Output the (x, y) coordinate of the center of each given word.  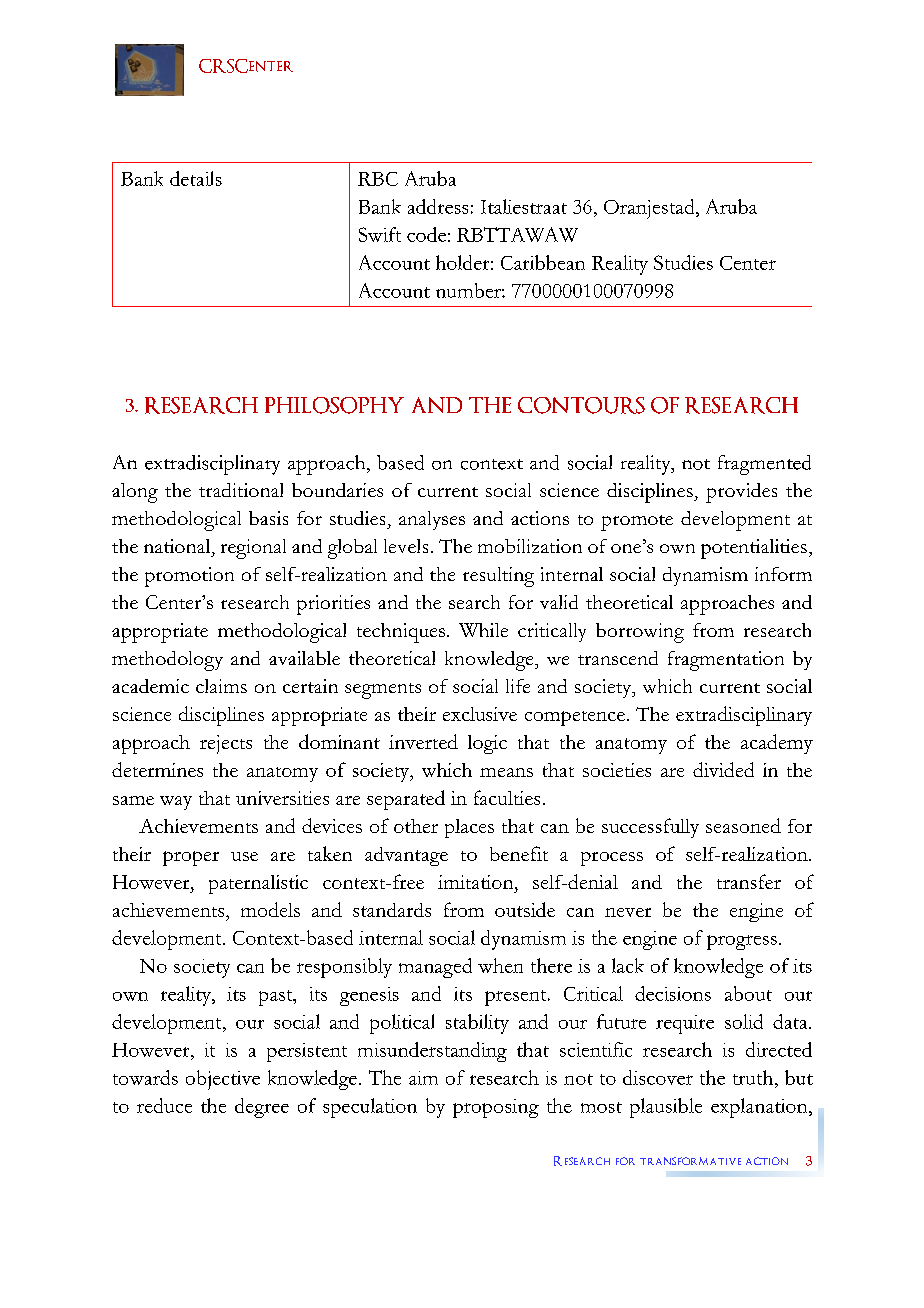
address (438, 206)
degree (262, 1108)
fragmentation (726, 661)
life (518, 686)
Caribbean (543, 262)
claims (221, 686)
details (196, 178)
